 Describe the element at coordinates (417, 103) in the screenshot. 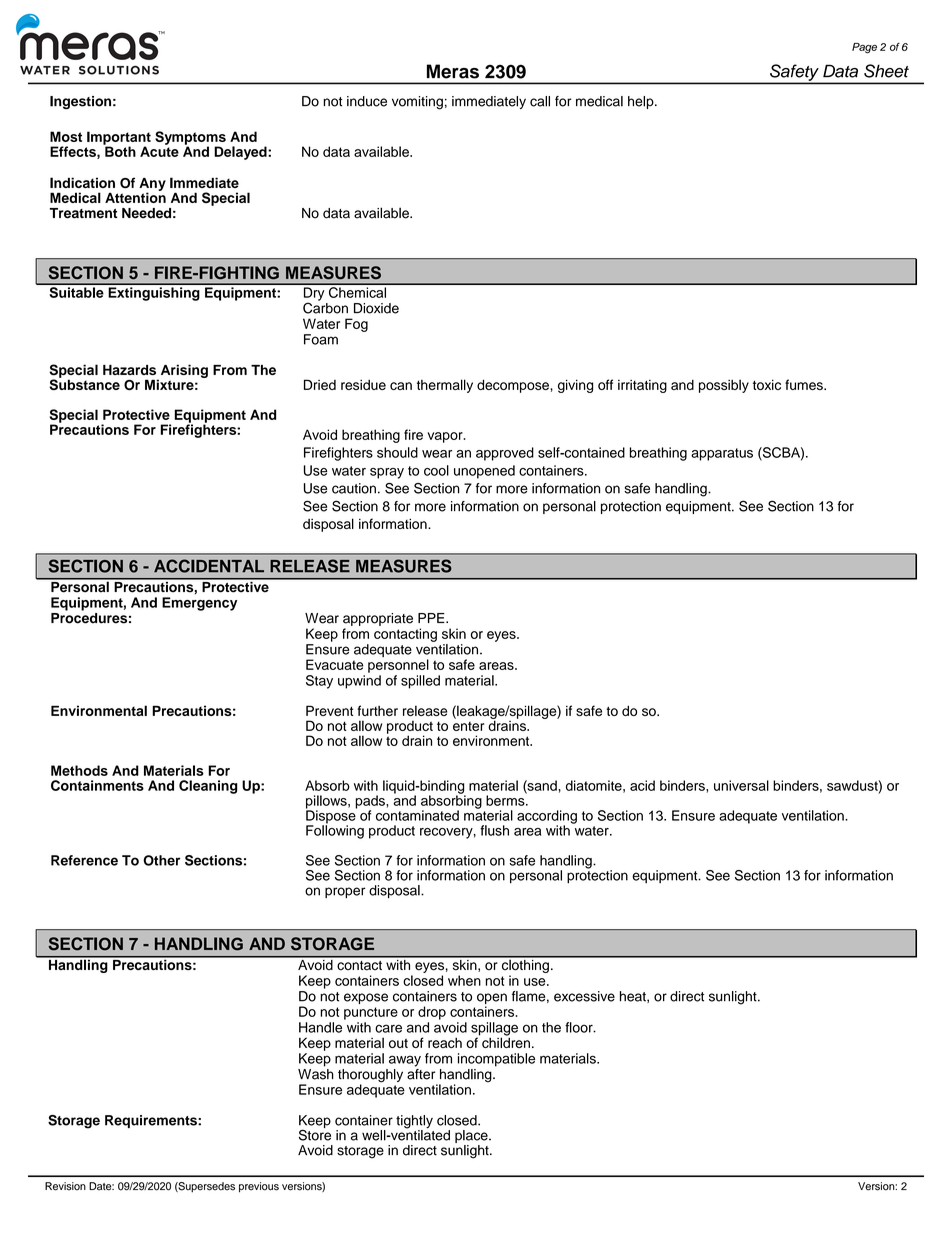

I see `vomiting` at that location.
